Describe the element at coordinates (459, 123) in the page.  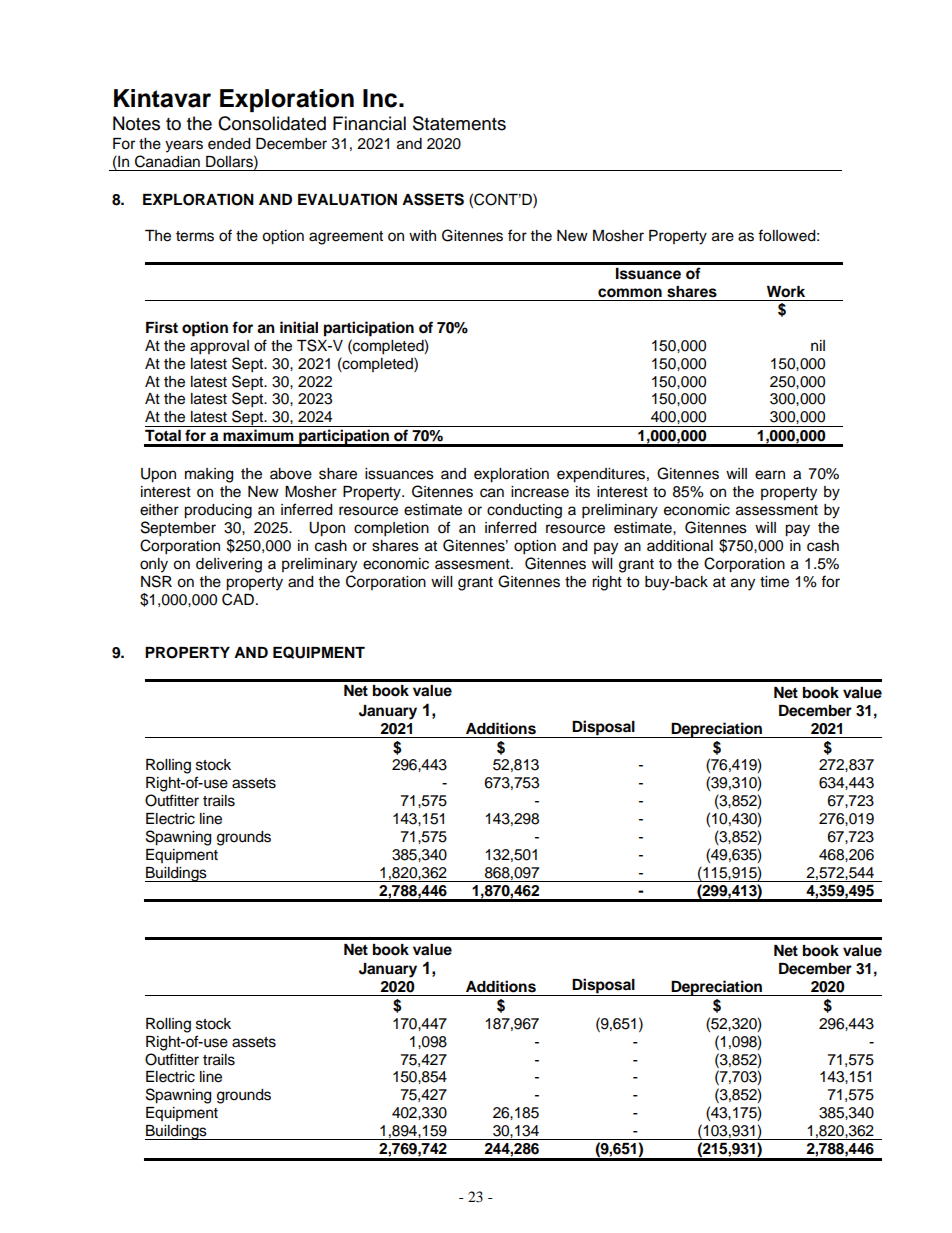
I see `Statements` at that location.
